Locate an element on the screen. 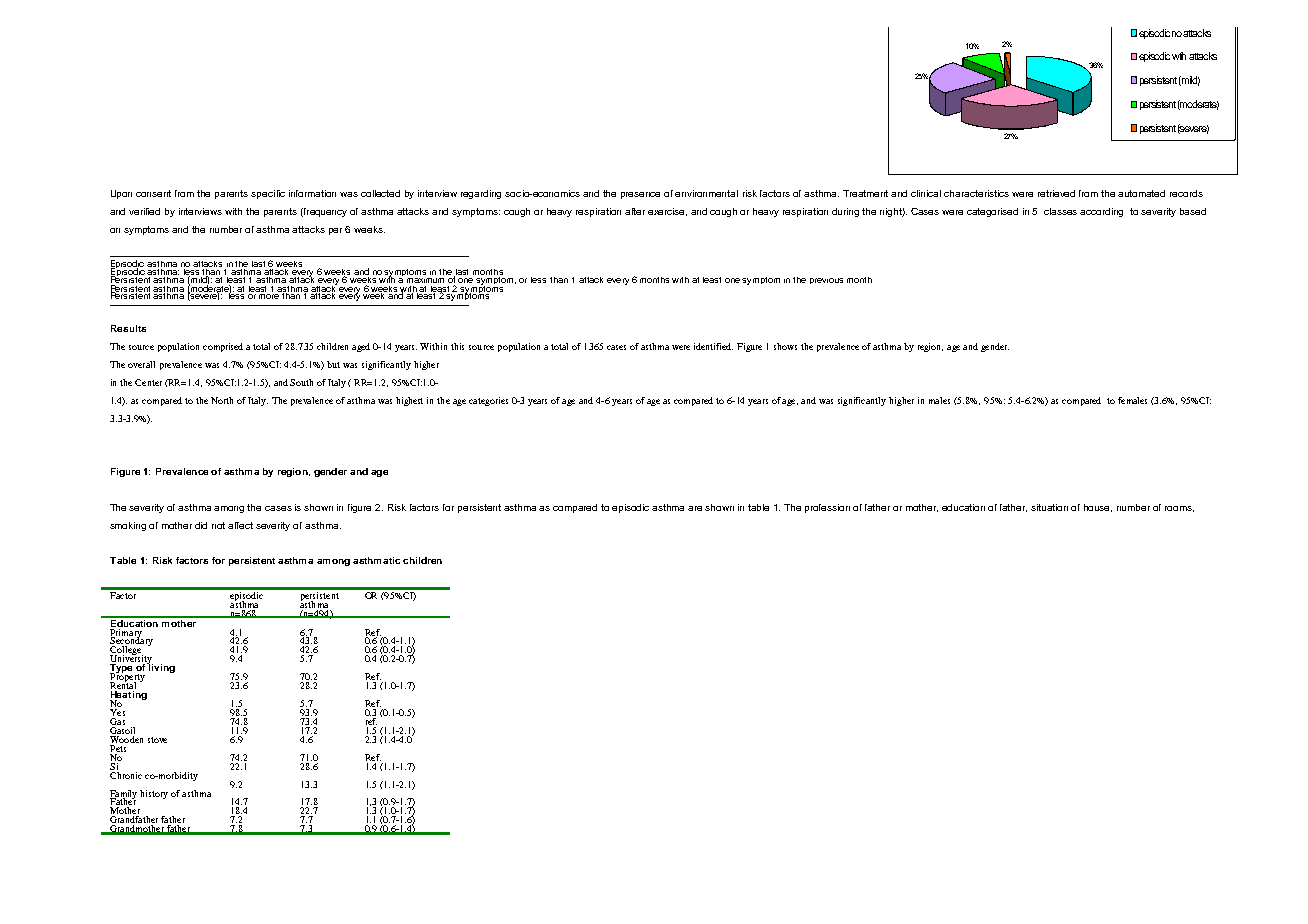 The image size is (1308, 924). exercise is located at coordinates (667, 212).
